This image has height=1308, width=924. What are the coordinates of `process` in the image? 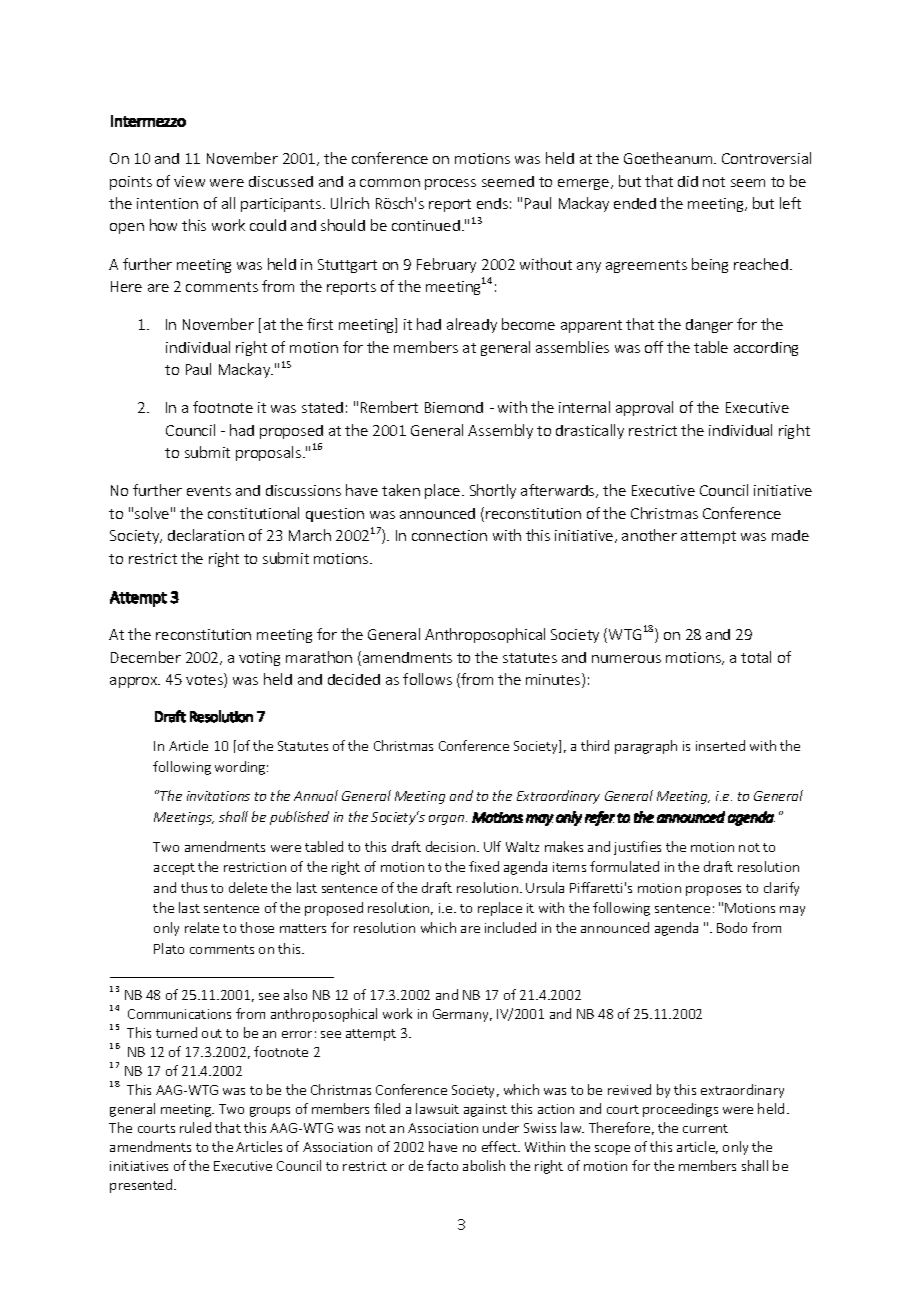 It's located at (450, 184).
